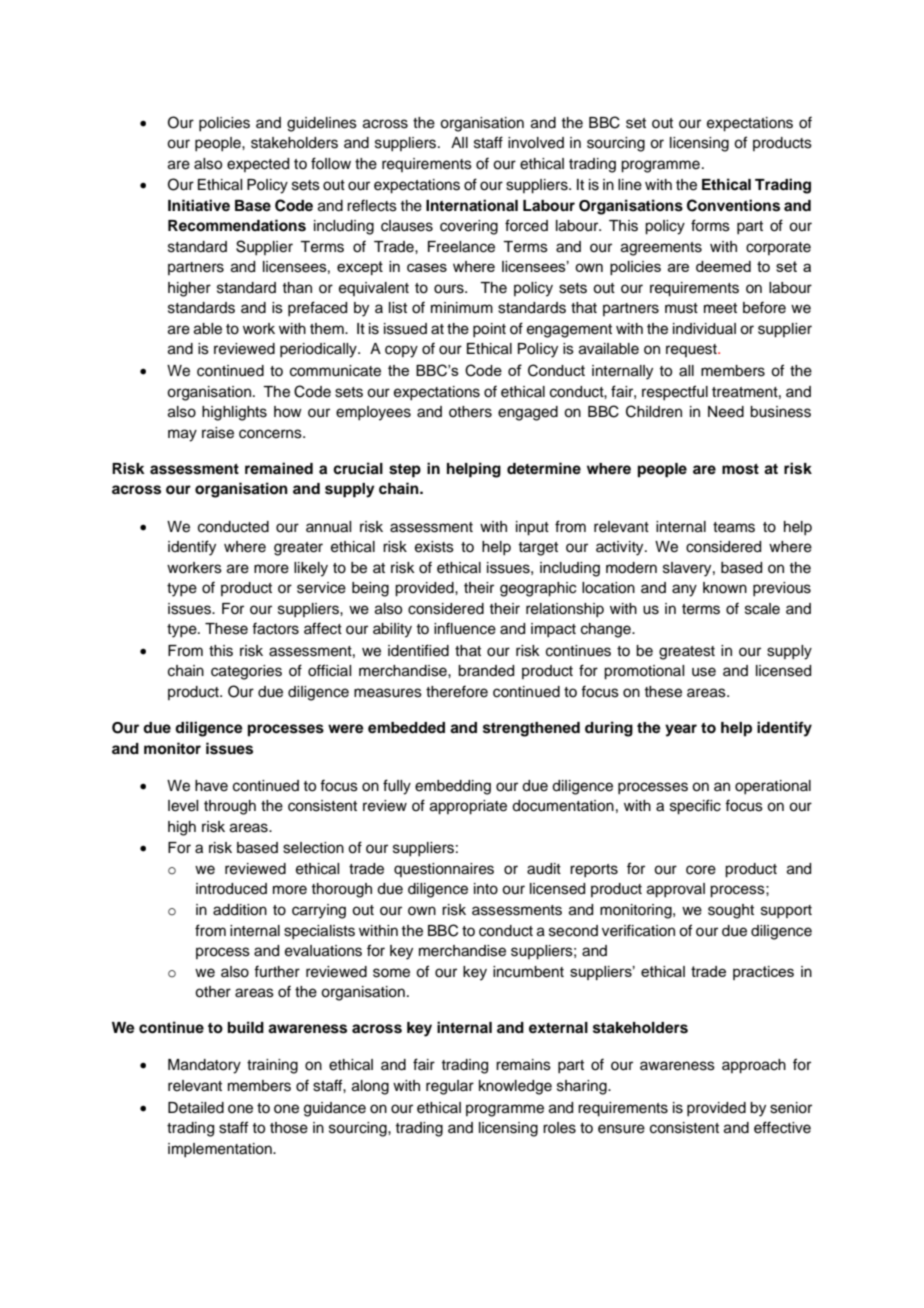 Image resolution: width=924 pixels, height=1308 pixels. Describe the element at coordinates (472, 205) in the page. I see `International` at that location.
